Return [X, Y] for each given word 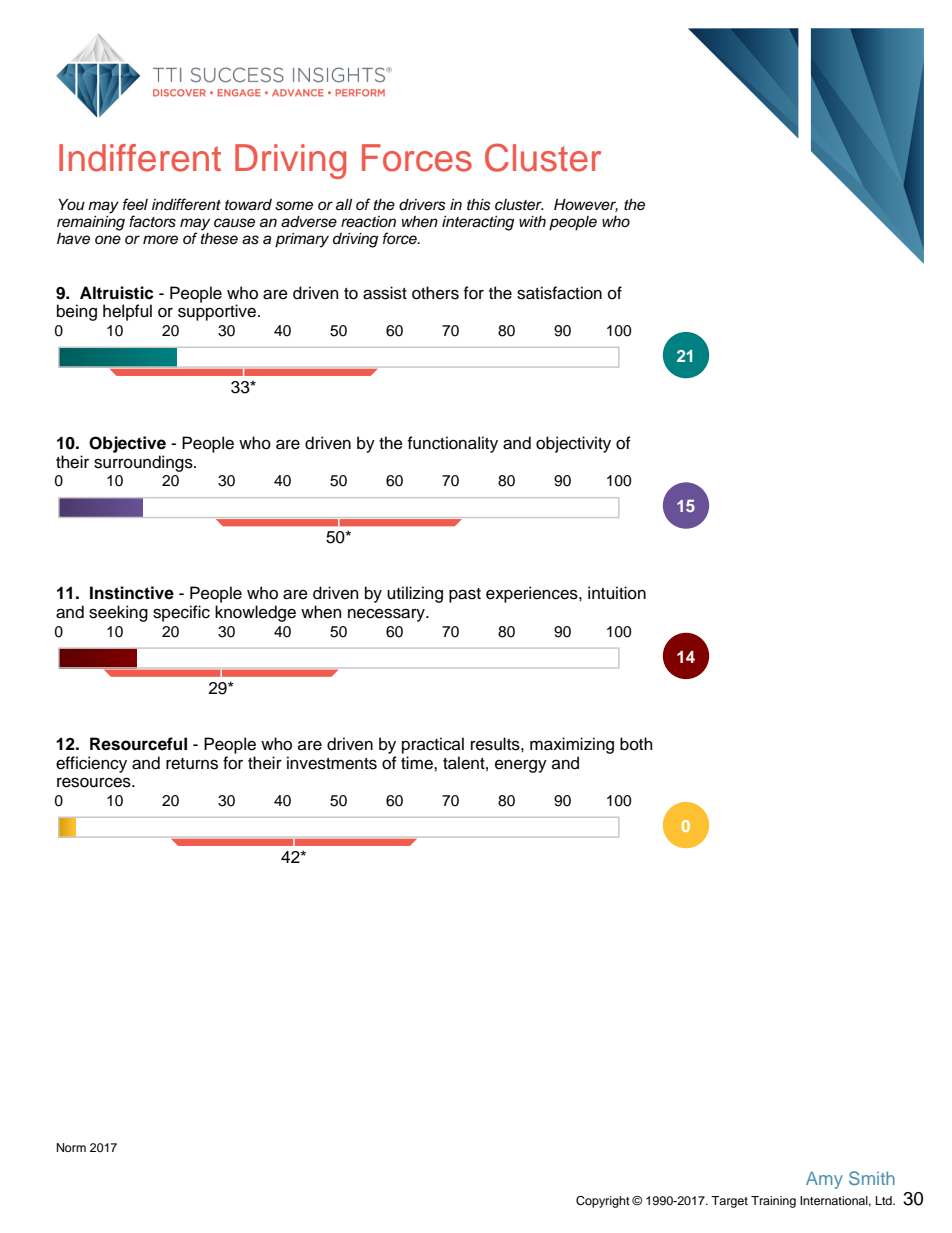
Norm [71, 1147]
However [586, 205]
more [160, 240]
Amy [824, 1180]
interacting [478, 223]
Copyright [603, 1202]
